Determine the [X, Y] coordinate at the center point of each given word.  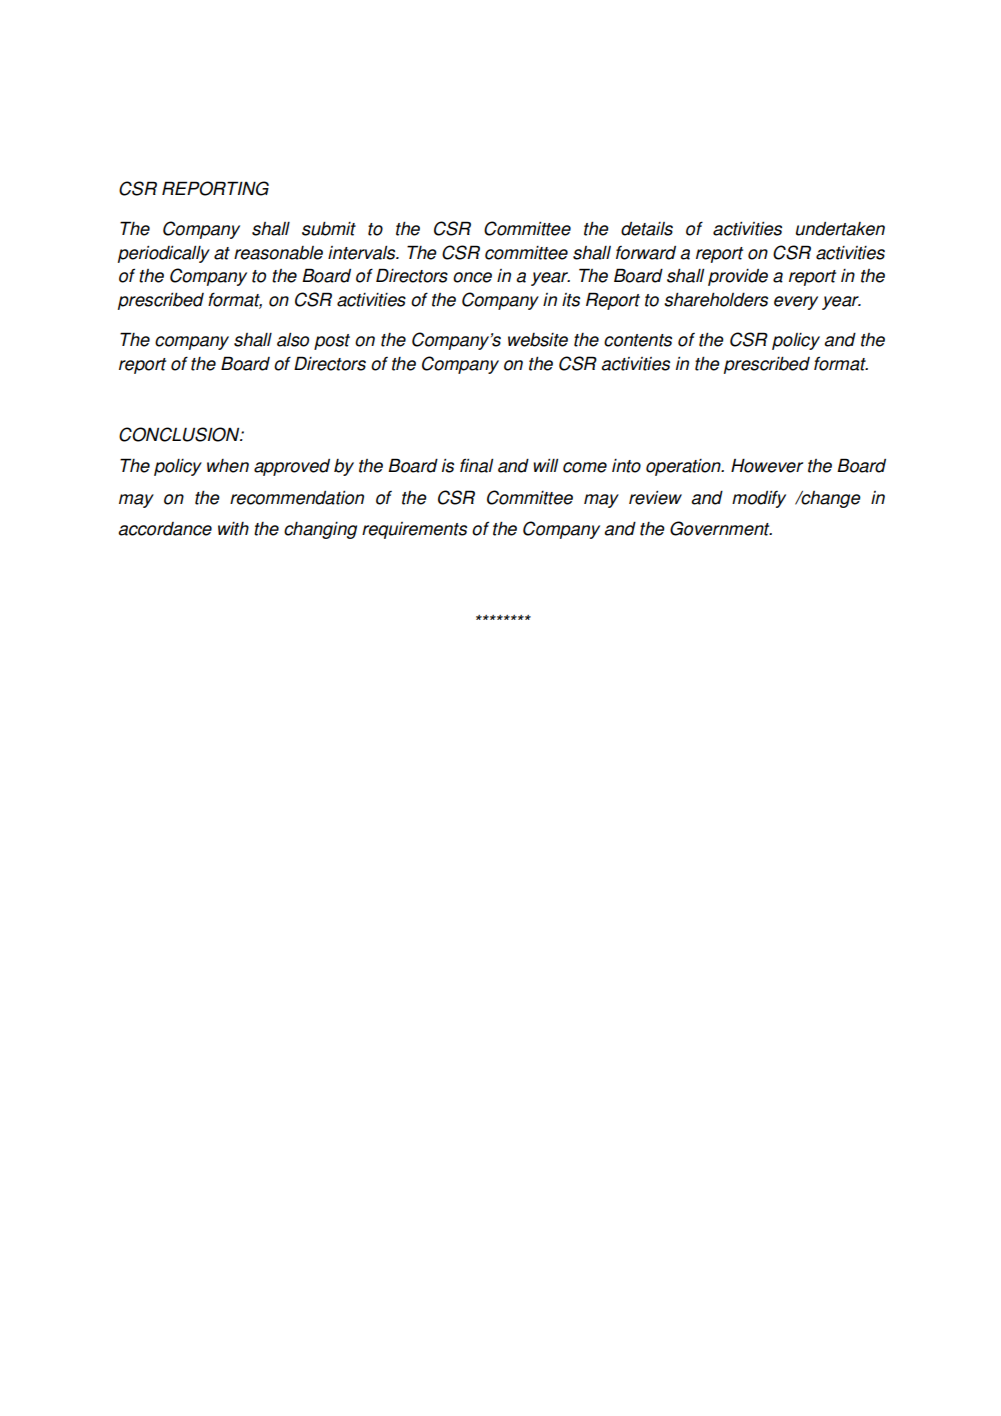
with [233, 529]
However [767, 466]
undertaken [840, 229]
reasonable [278, 253]
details [647, 229]
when [228, 466]
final [476, 465]
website [538, 340]
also [293, 340]
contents [638, 340]
